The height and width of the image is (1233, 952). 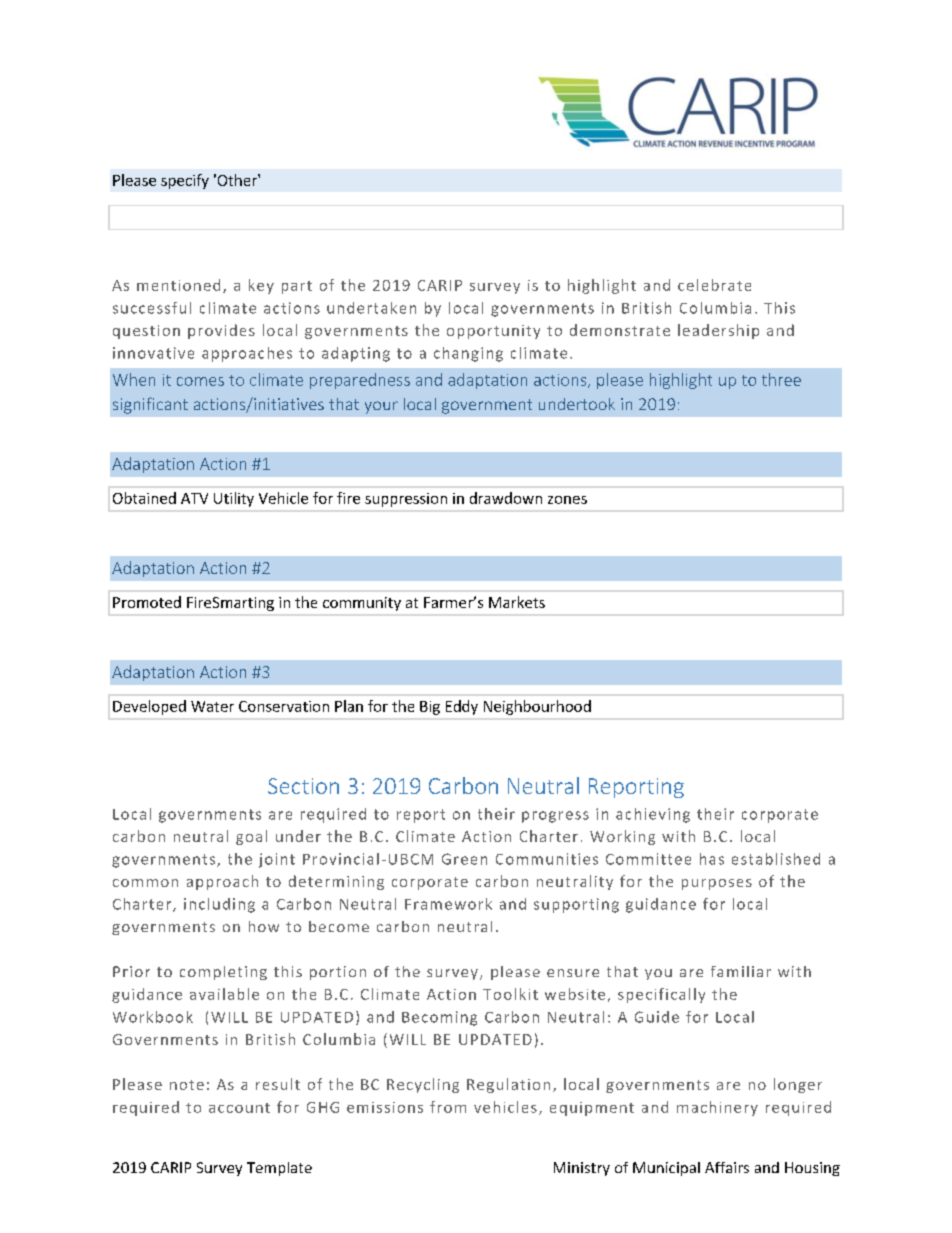 What do you see at coordinates (717, 884) in the image?
I see `purposes` at bounding box center [717, 884].
